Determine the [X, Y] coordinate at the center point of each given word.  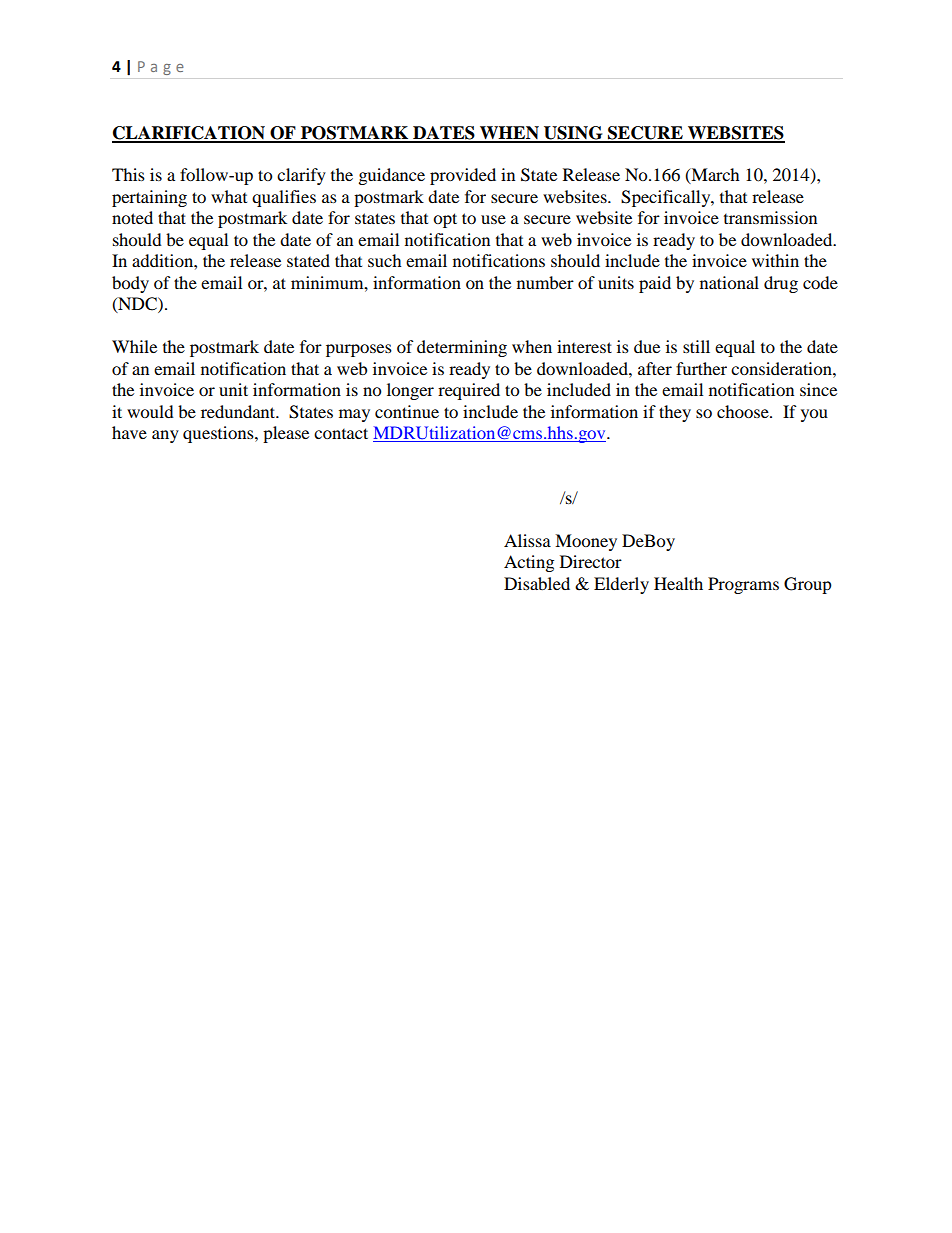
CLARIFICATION [189, 134]
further [701, 368]
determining [462, 348]
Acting [529, 563]
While [134, 346]
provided [463, 176]
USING [573, 134]
